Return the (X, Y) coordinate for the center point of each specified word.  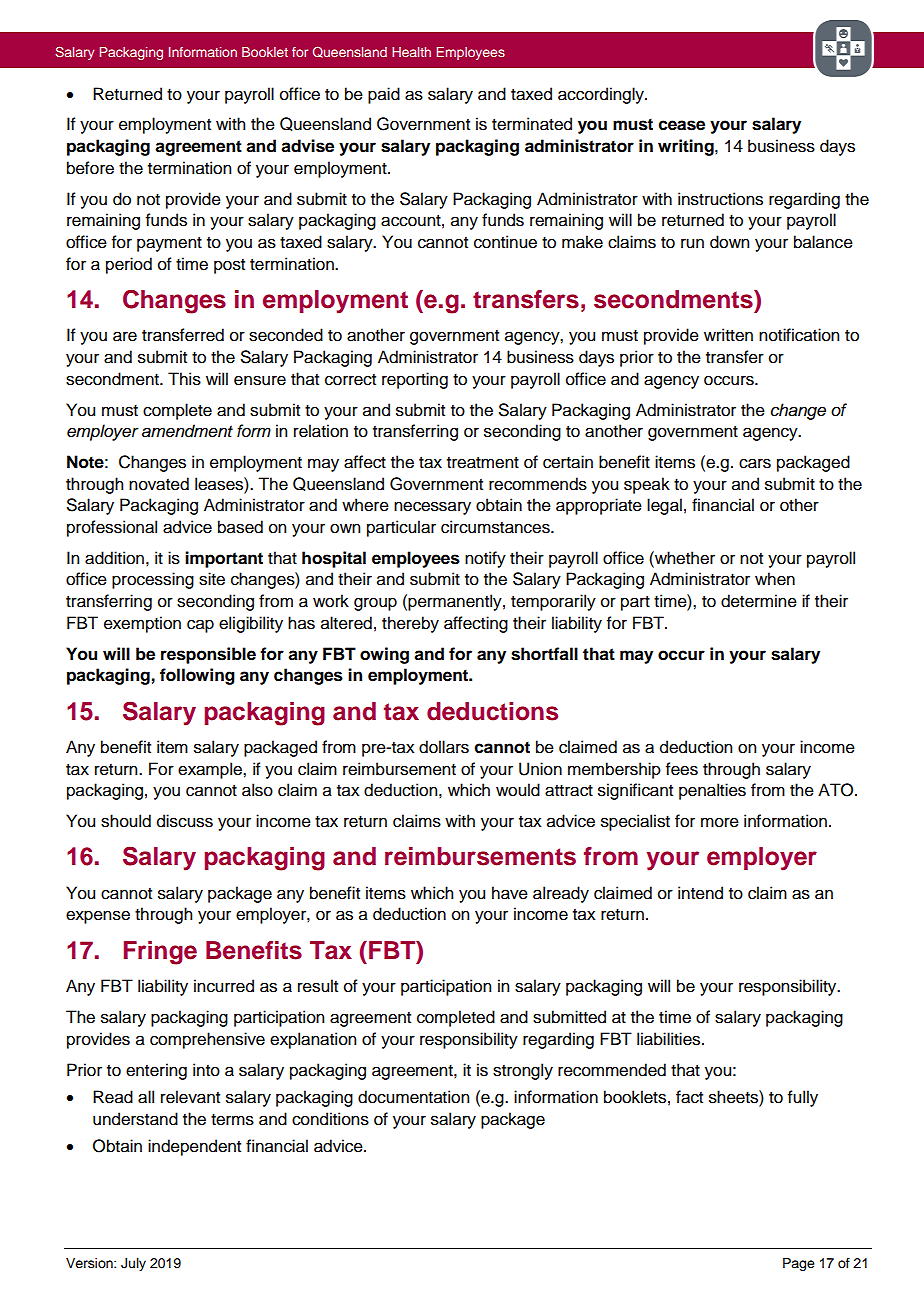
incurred (224, 986)
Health (411, 52)
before (90, 168)
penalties (712, 791)
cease (682, 125)
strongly (523, 1071)
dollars (444, 747)
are (125, 336)
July (133, 1264)
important (224, 559)
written (728, 335)
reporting (415, 380)
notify (485, 559)
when (775, 579)
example (211, 770)
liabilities (670, 1039)
